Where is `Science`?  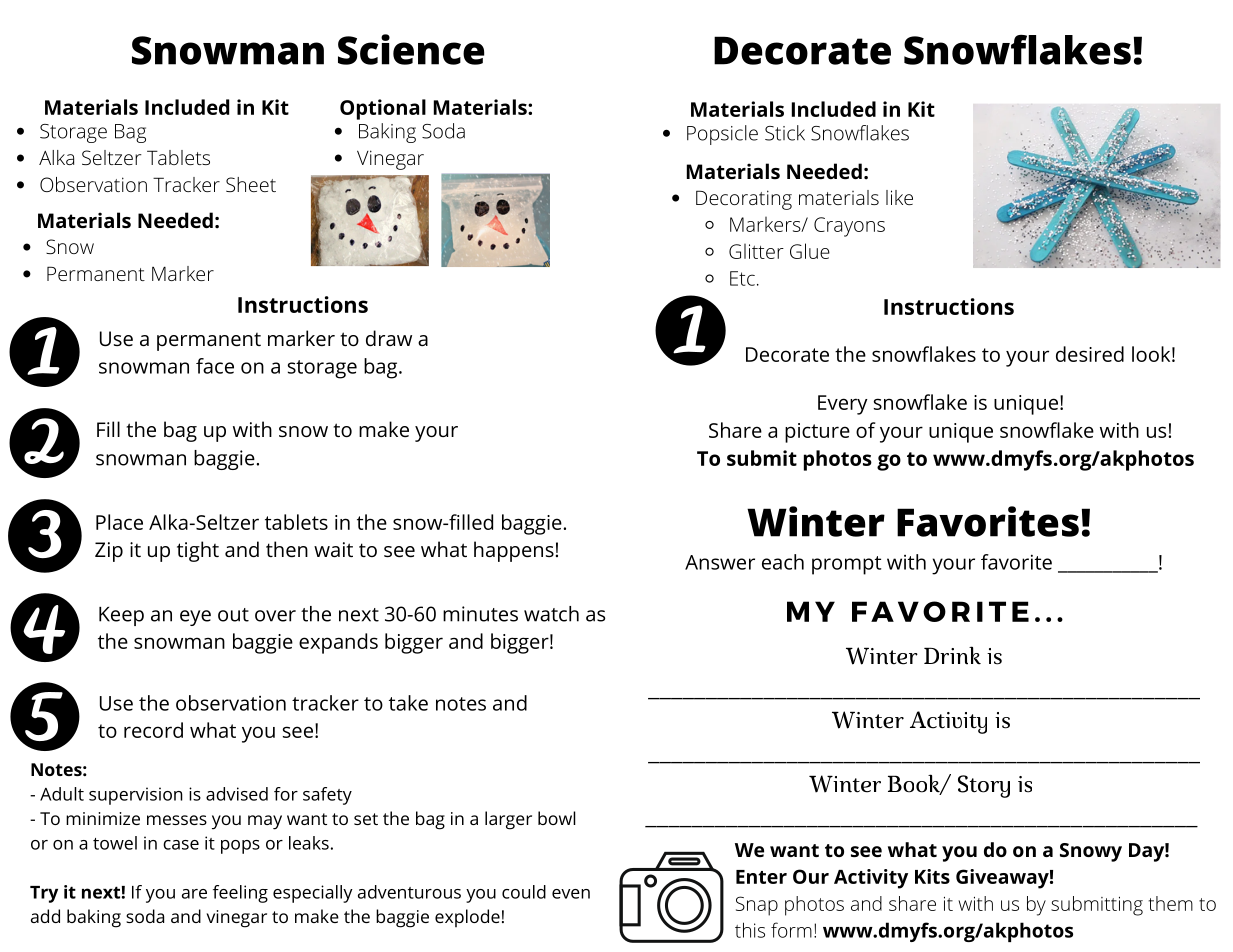
Science is located at coordinates (411, 49).
